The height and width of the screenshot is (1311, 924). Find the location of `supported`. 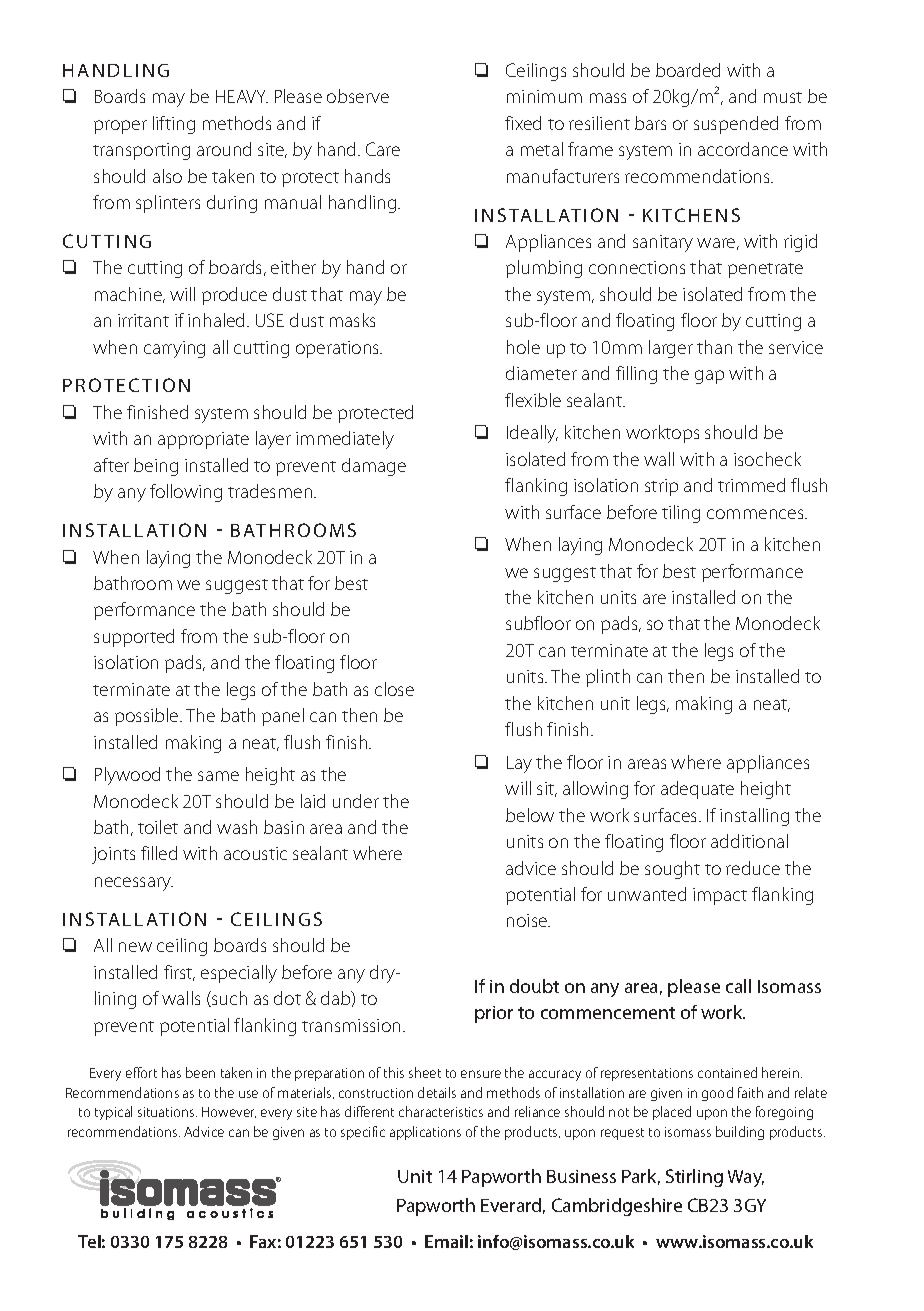

supported is located at coordinates (134, 638).
